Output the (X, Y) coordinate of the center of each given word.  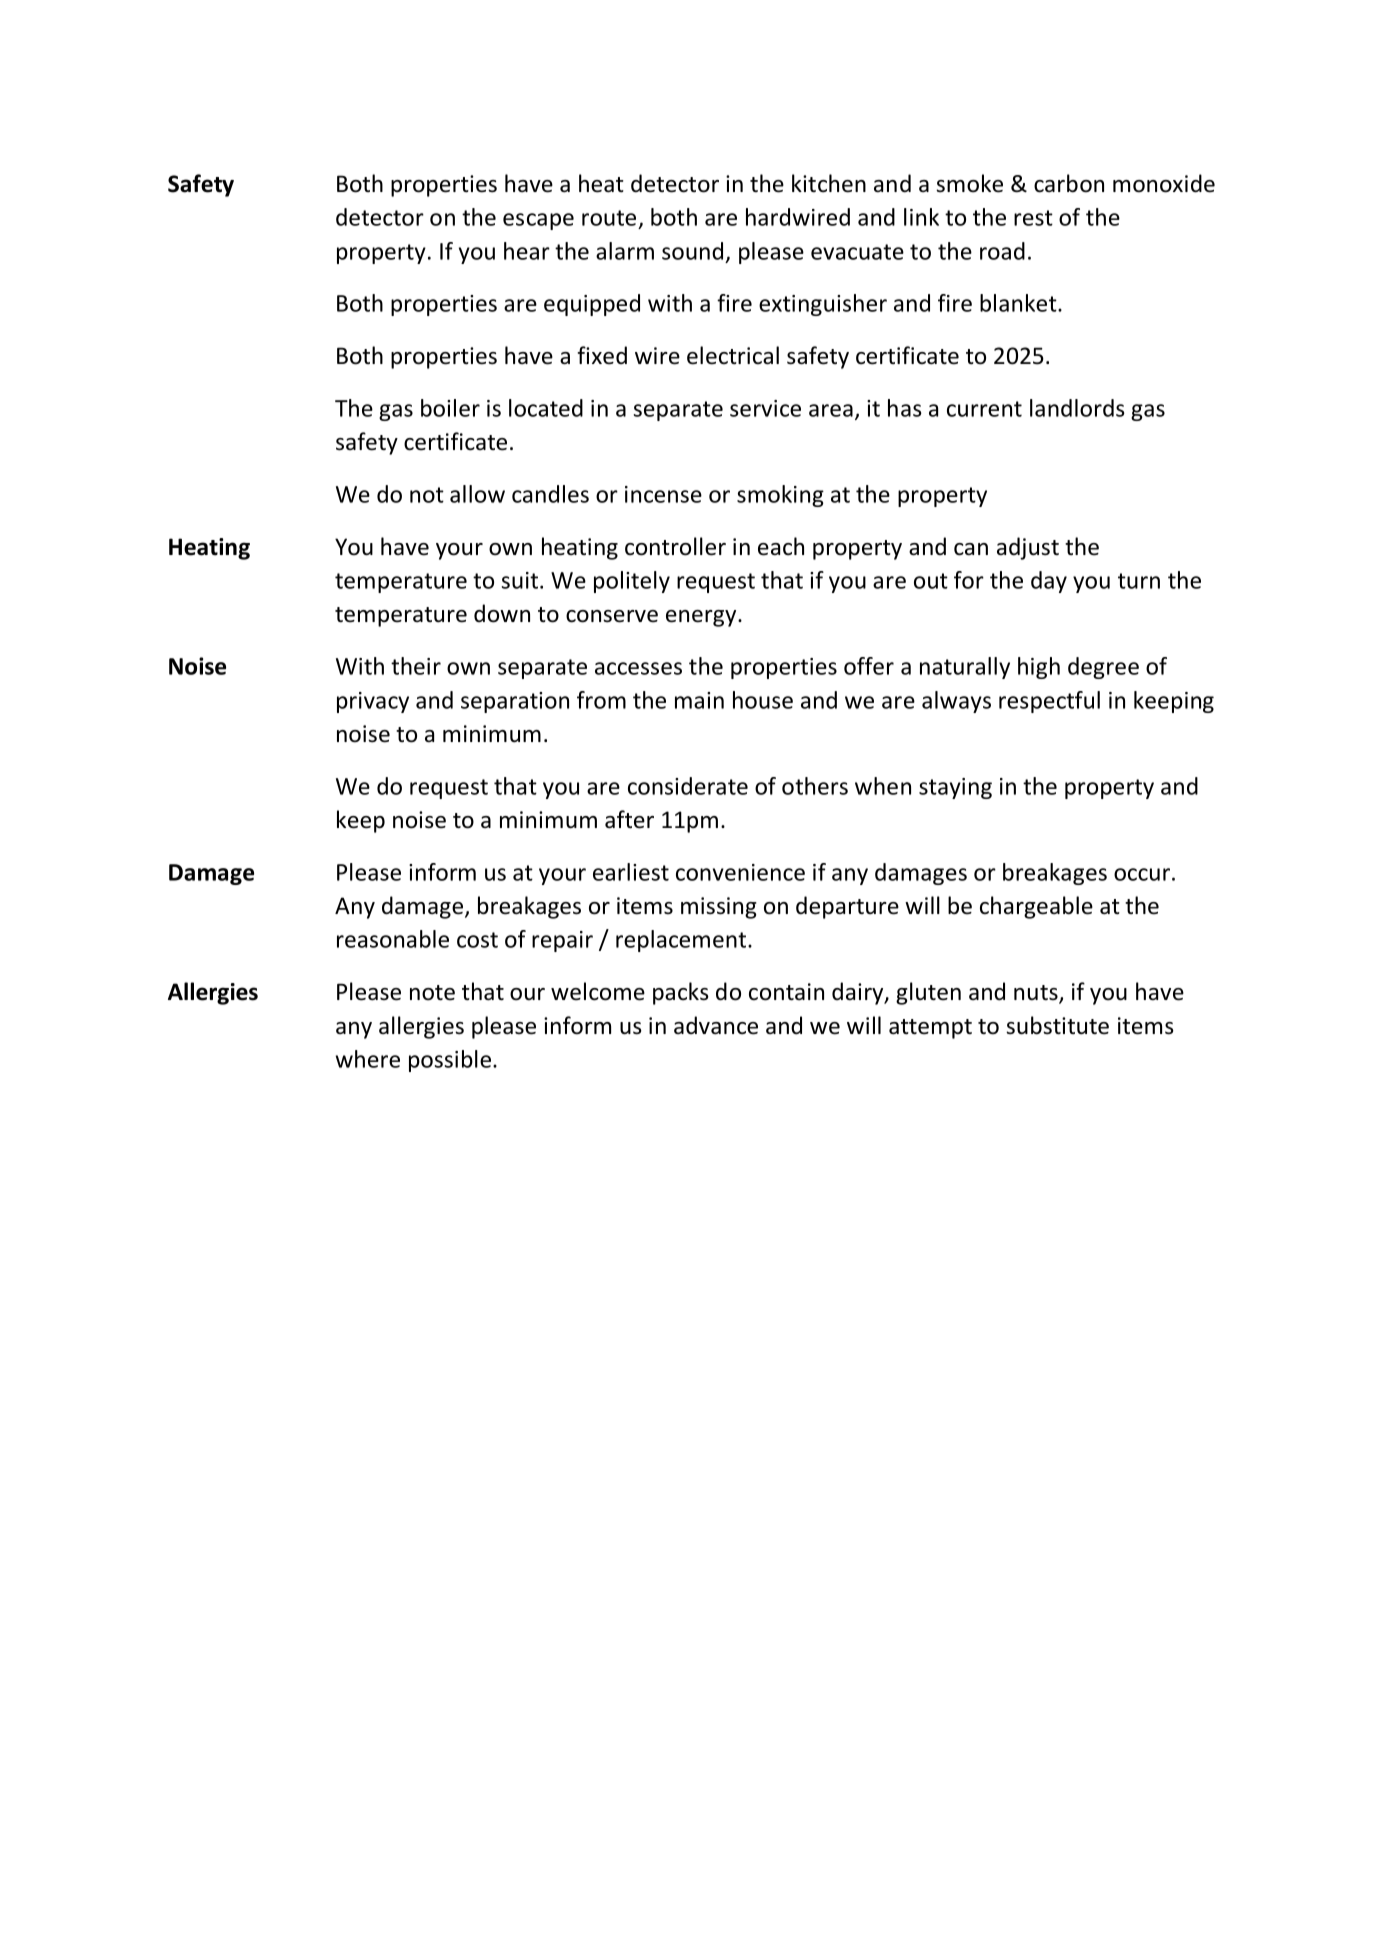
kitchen (829, 183)
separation (515, 702)
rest (1033, 218)
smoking (780, 496)
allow (477, 494)
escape (538, 221)
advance (716, 1025)
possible (450, 1061)
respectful (1049, 702)
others (815, 786)
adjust (1028, 548)
